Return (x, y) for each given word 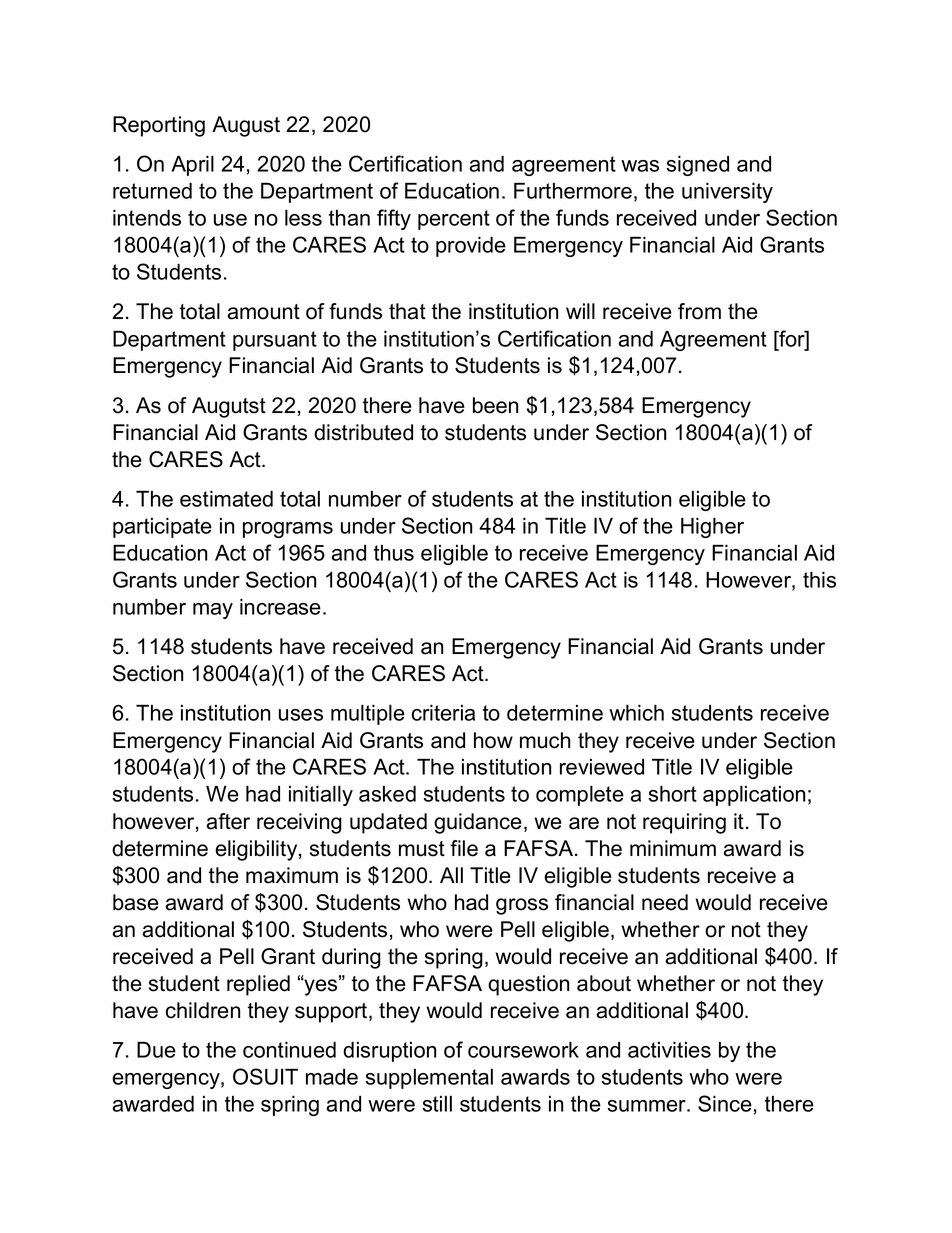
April (192, 165)
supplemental (429, 1079)
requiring (684, 823)
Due (156, 1050)
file (464, 848)
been (495, 405)
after (228, 821)
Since (725, 1103)
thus (394, 553)
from (699, 311)
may (213, 611)
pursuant (275, 341)
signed (697, 165)
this (819, 579)
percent (454, 220)
